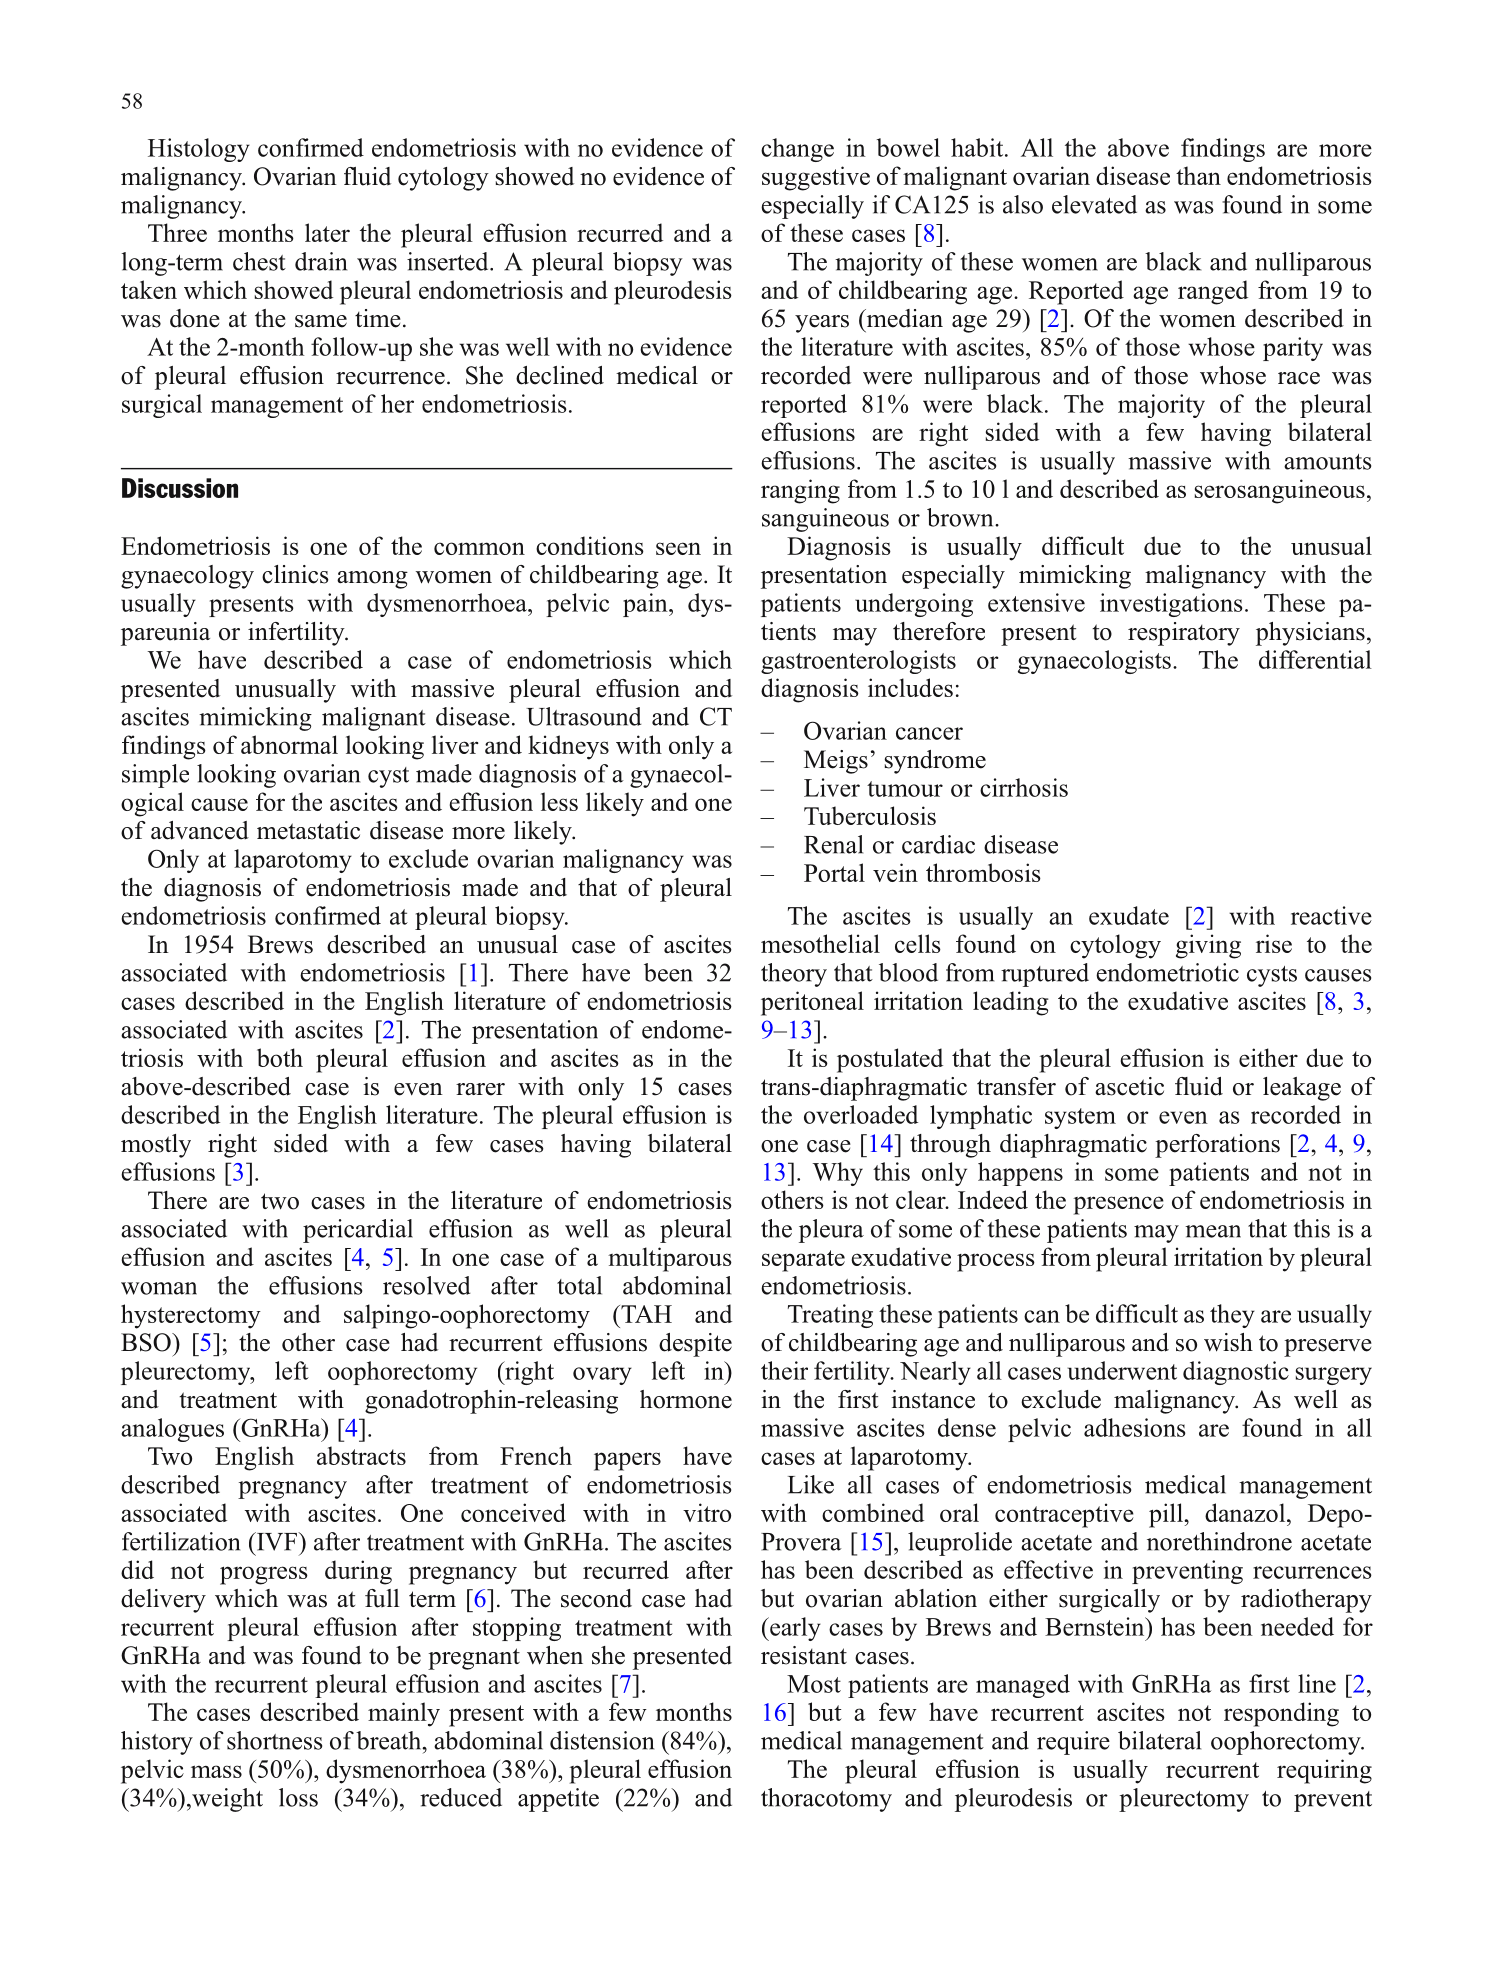 The image size is (1493, 1984). I want to click on thoracotomy, so click(826, 1800).
